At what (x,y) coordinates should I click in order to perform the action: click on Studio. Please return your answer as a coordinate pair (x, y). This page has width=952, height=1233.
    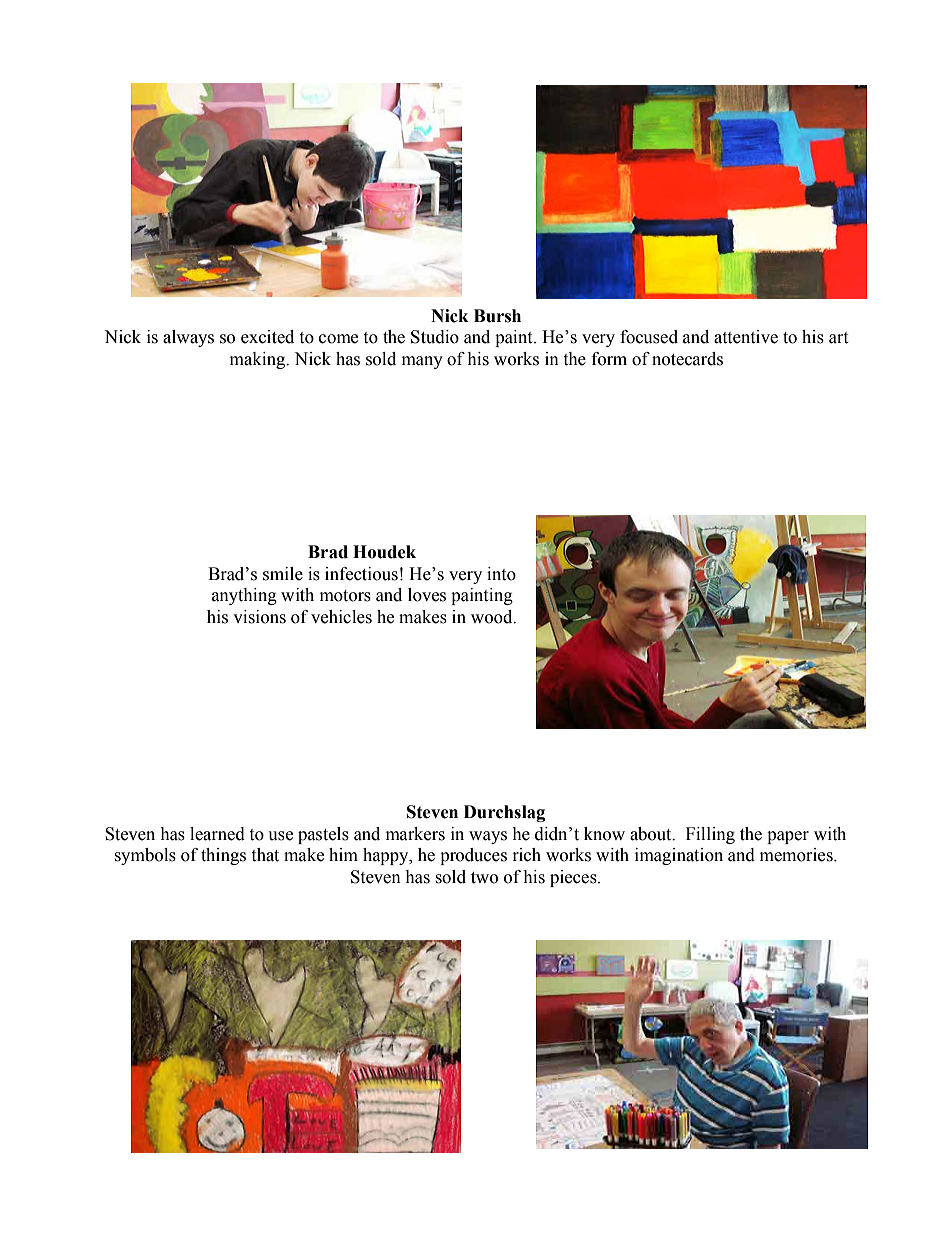
    Looking at the image, I should click on (435, 337).
